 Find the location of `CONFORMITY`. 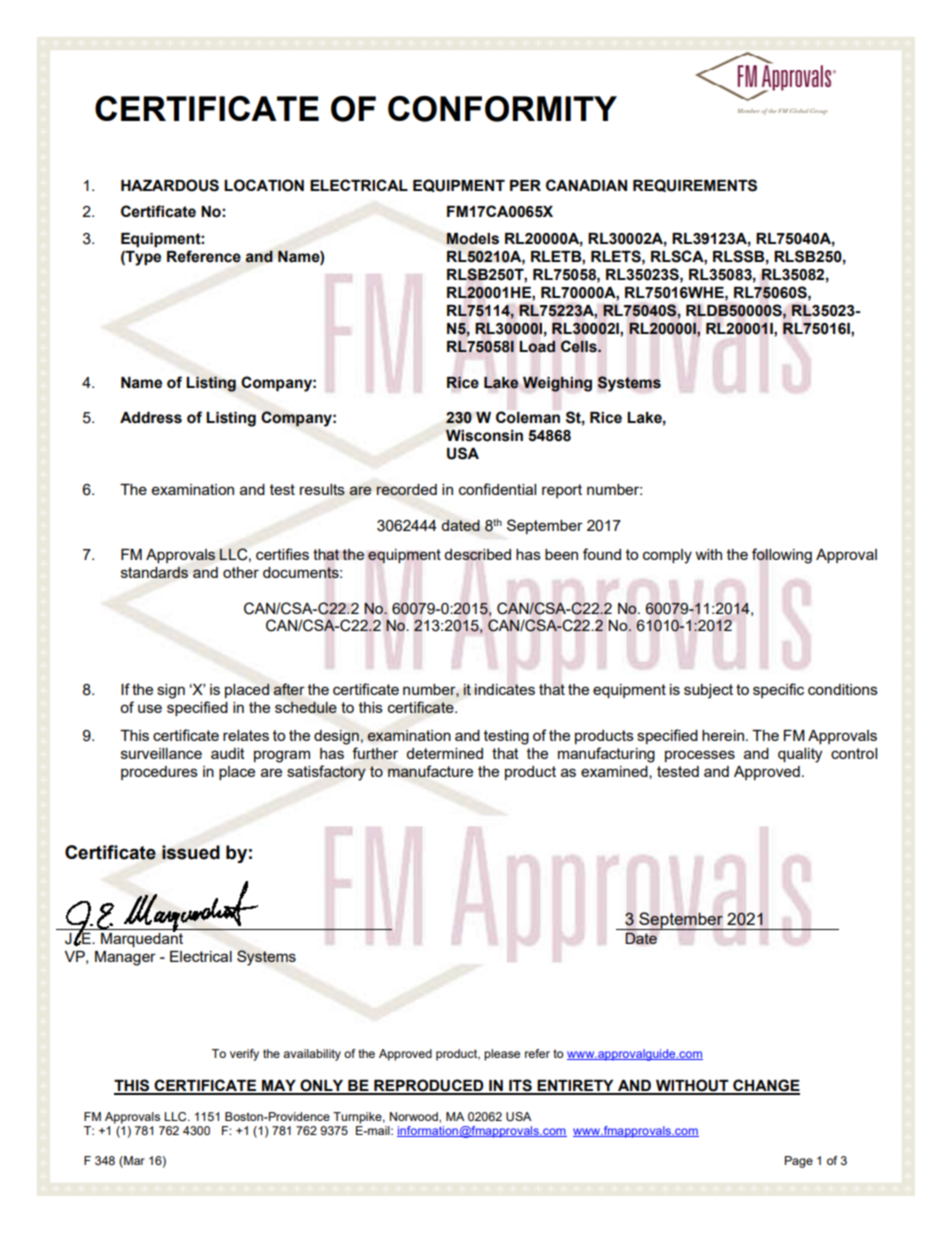

CONFORMITY is located at coordinates (502, 109).
